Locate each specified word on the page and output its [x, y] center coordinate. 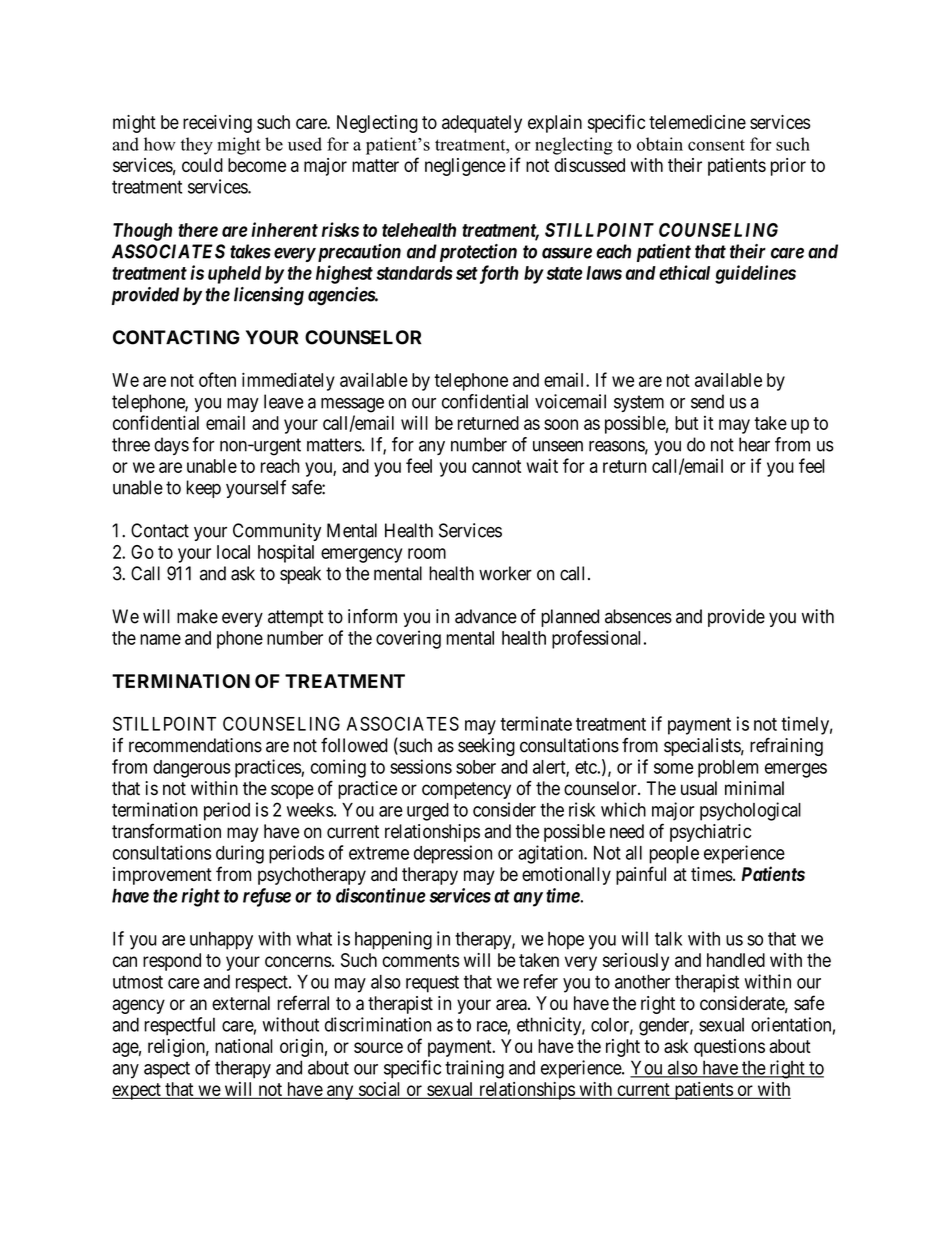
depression [453, 854]
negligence [465, 167]
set [467, 273]
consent [716, 145]
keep [204, 489]
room [427, 553]
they [197, 146]
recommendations [195, 745]
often [217, 379]
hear [754, 444]
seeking [486, 747]
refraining [786, 747]
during [240, 854]
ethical [684, 272]
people [674, 855]
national [244, 1046]
